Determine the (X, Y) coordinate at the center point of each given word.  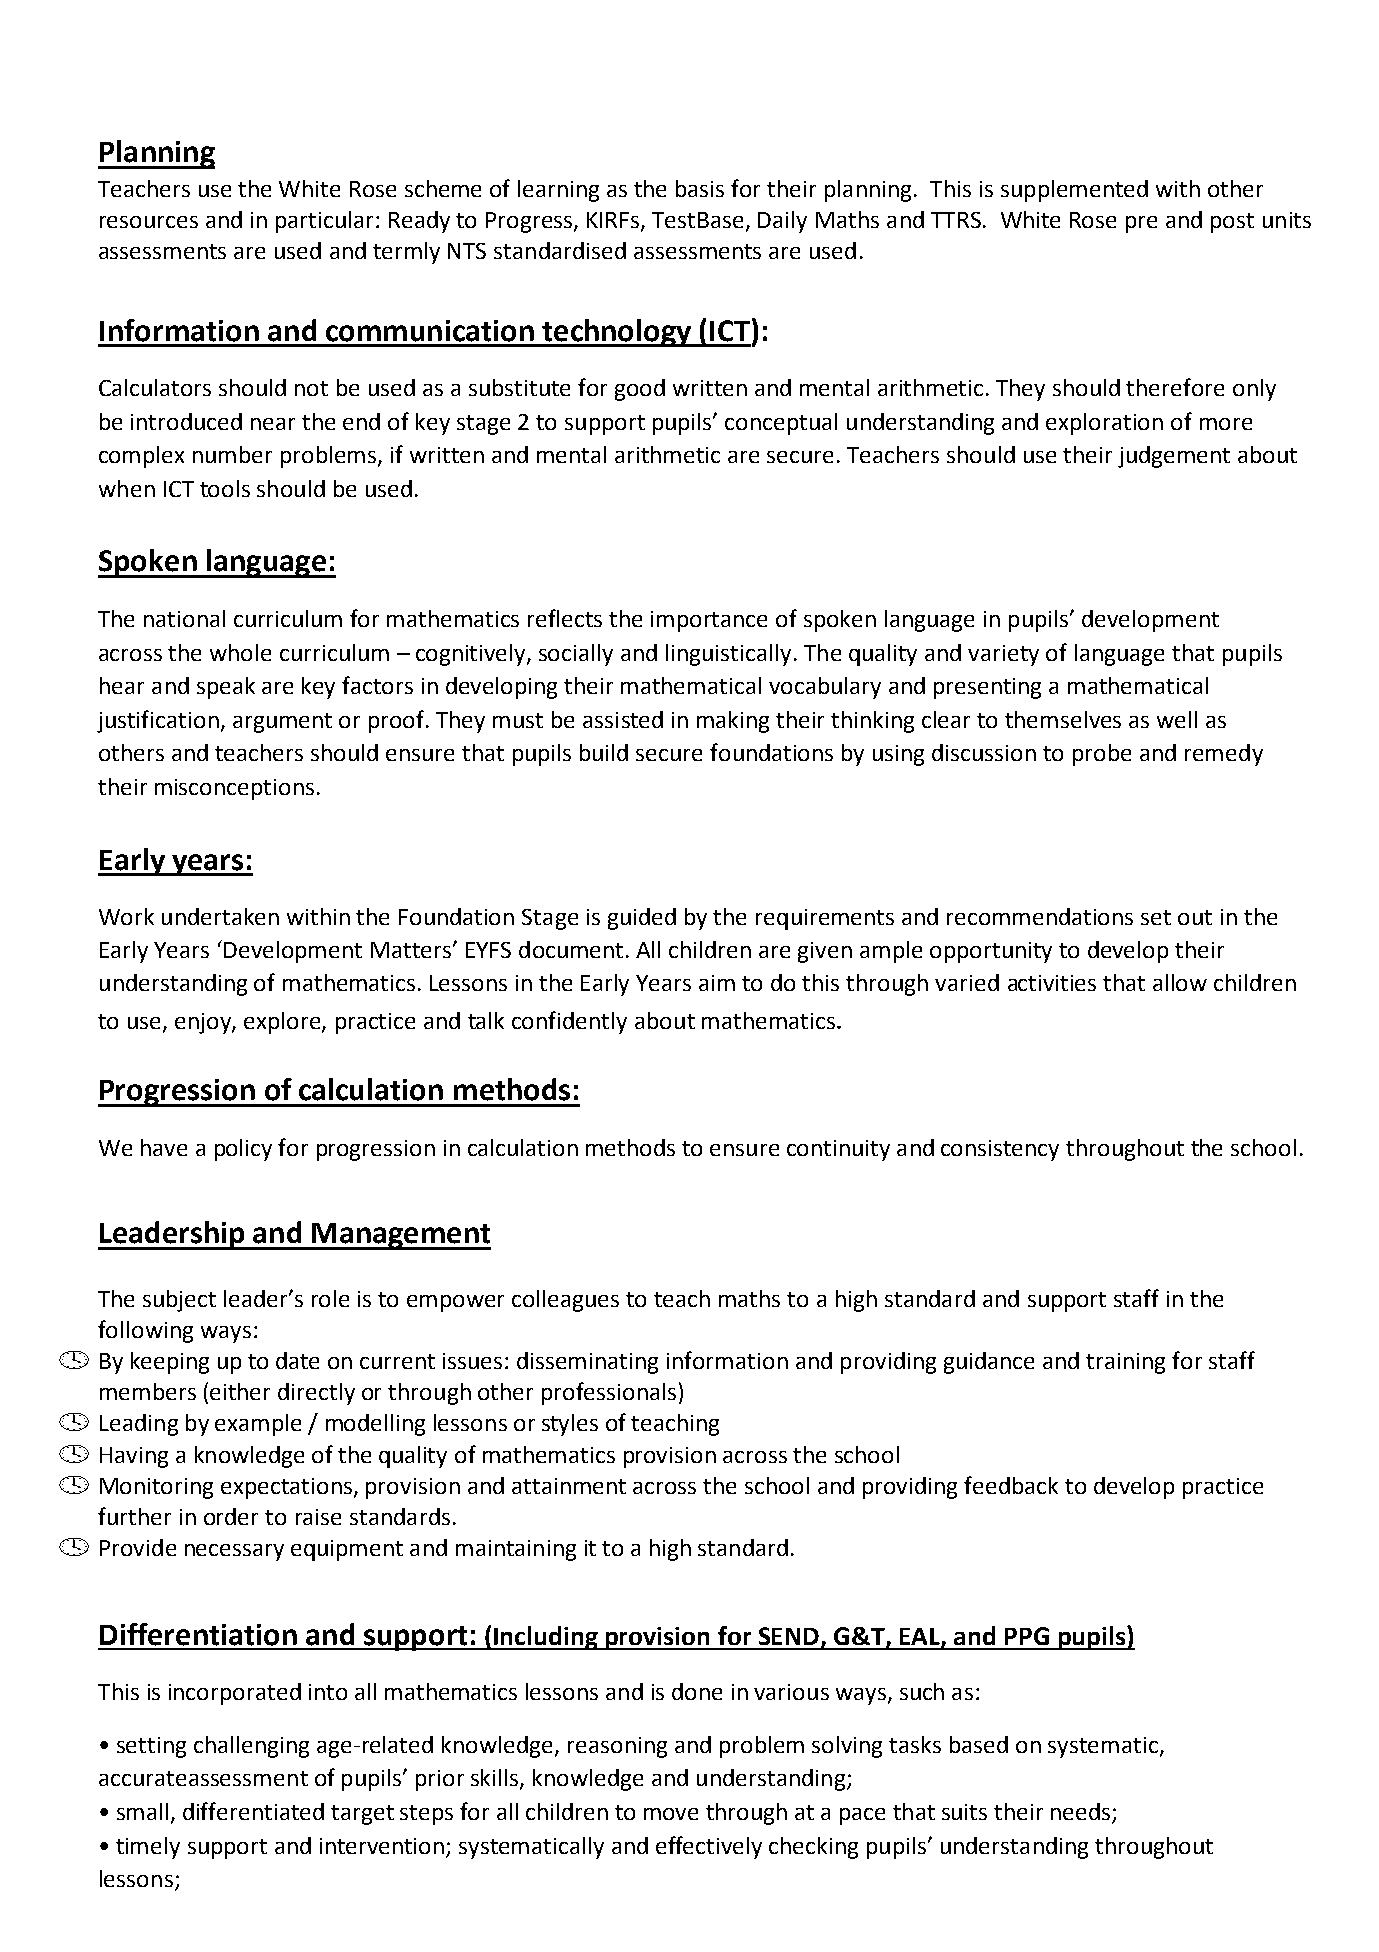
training (1125, 1363)
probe (1102, 755)
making (733, 722)
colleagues (565, 1301)
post (1232, 223)
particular (326, 222)
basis (700, 188)
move (671, 1814)
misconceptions (234, 789)
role (330, 1298)
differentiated (253, 1811)
